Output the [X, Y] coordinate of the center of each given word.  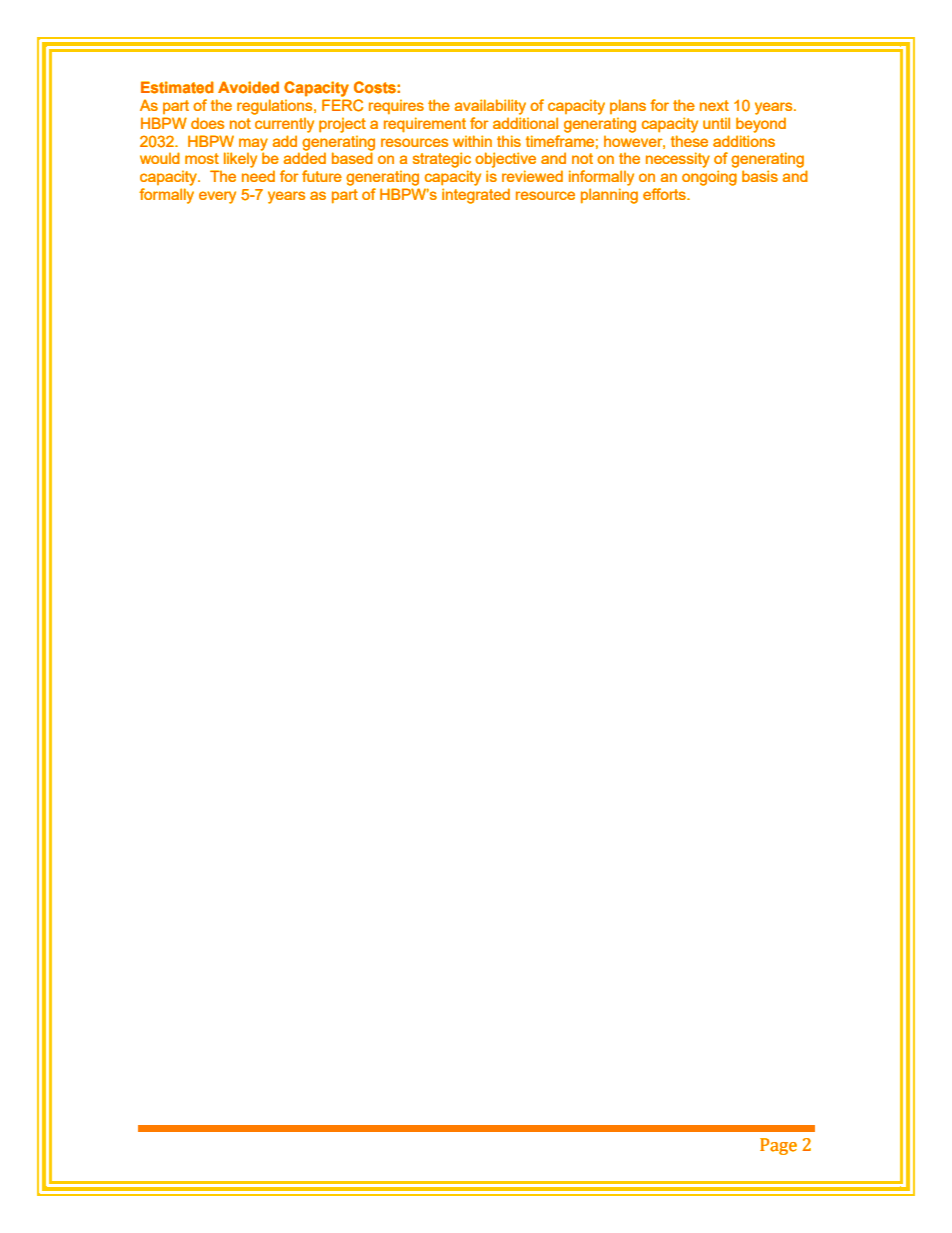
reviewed [532, 176]
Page [778, 1146]
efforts [665, 194]
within [472, 141]
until [716, 123]
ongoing [709, 178]
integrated [476, 196]
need [258, 176]
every [217, 197]
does [208, 123]
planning [609, 196]
